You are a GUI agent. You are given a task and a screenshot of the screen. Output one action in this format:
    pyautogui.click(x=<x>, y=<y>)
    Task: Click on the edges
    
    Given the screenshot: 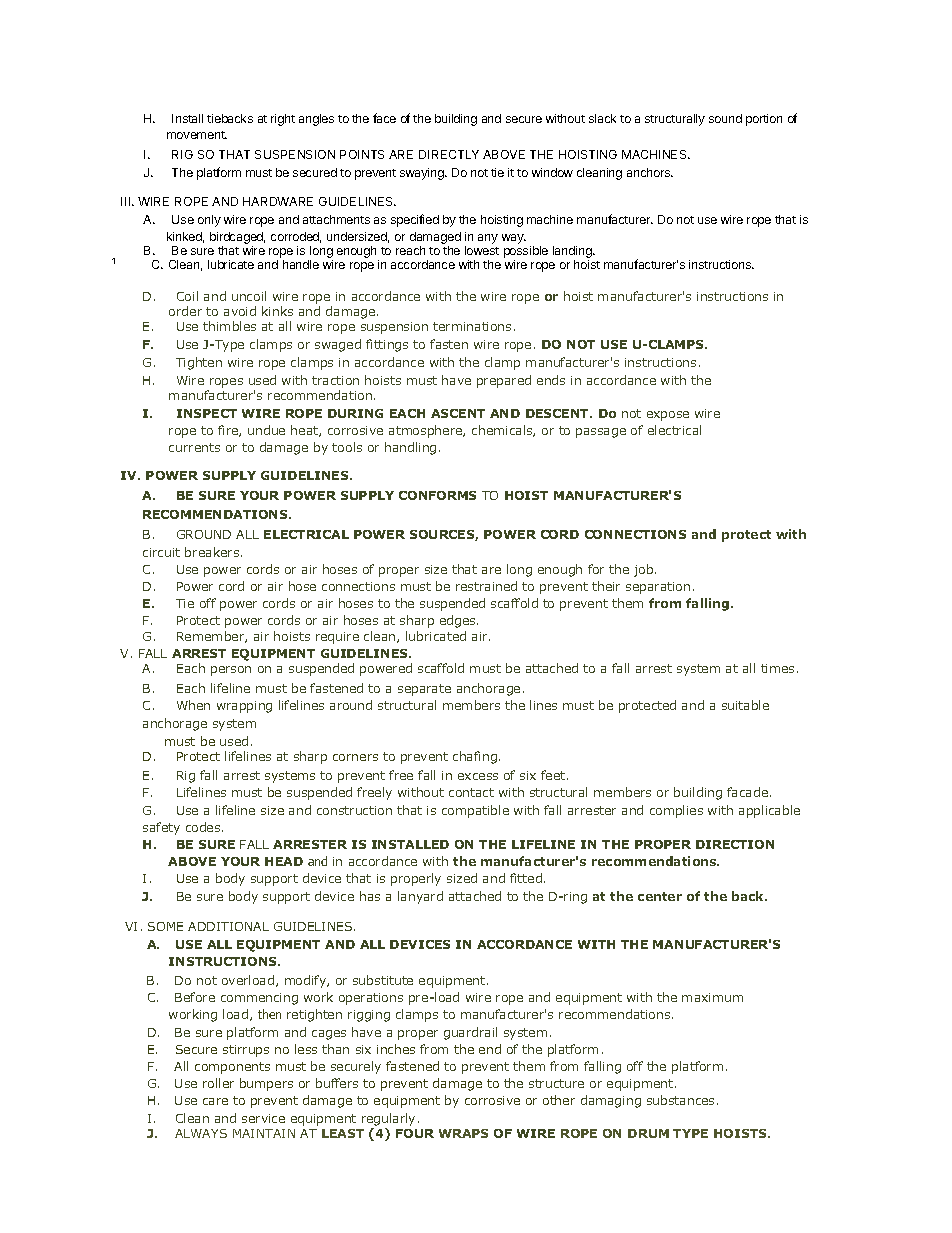 What is the action you would take?
    pyautogui.click(x=459, y=621)
